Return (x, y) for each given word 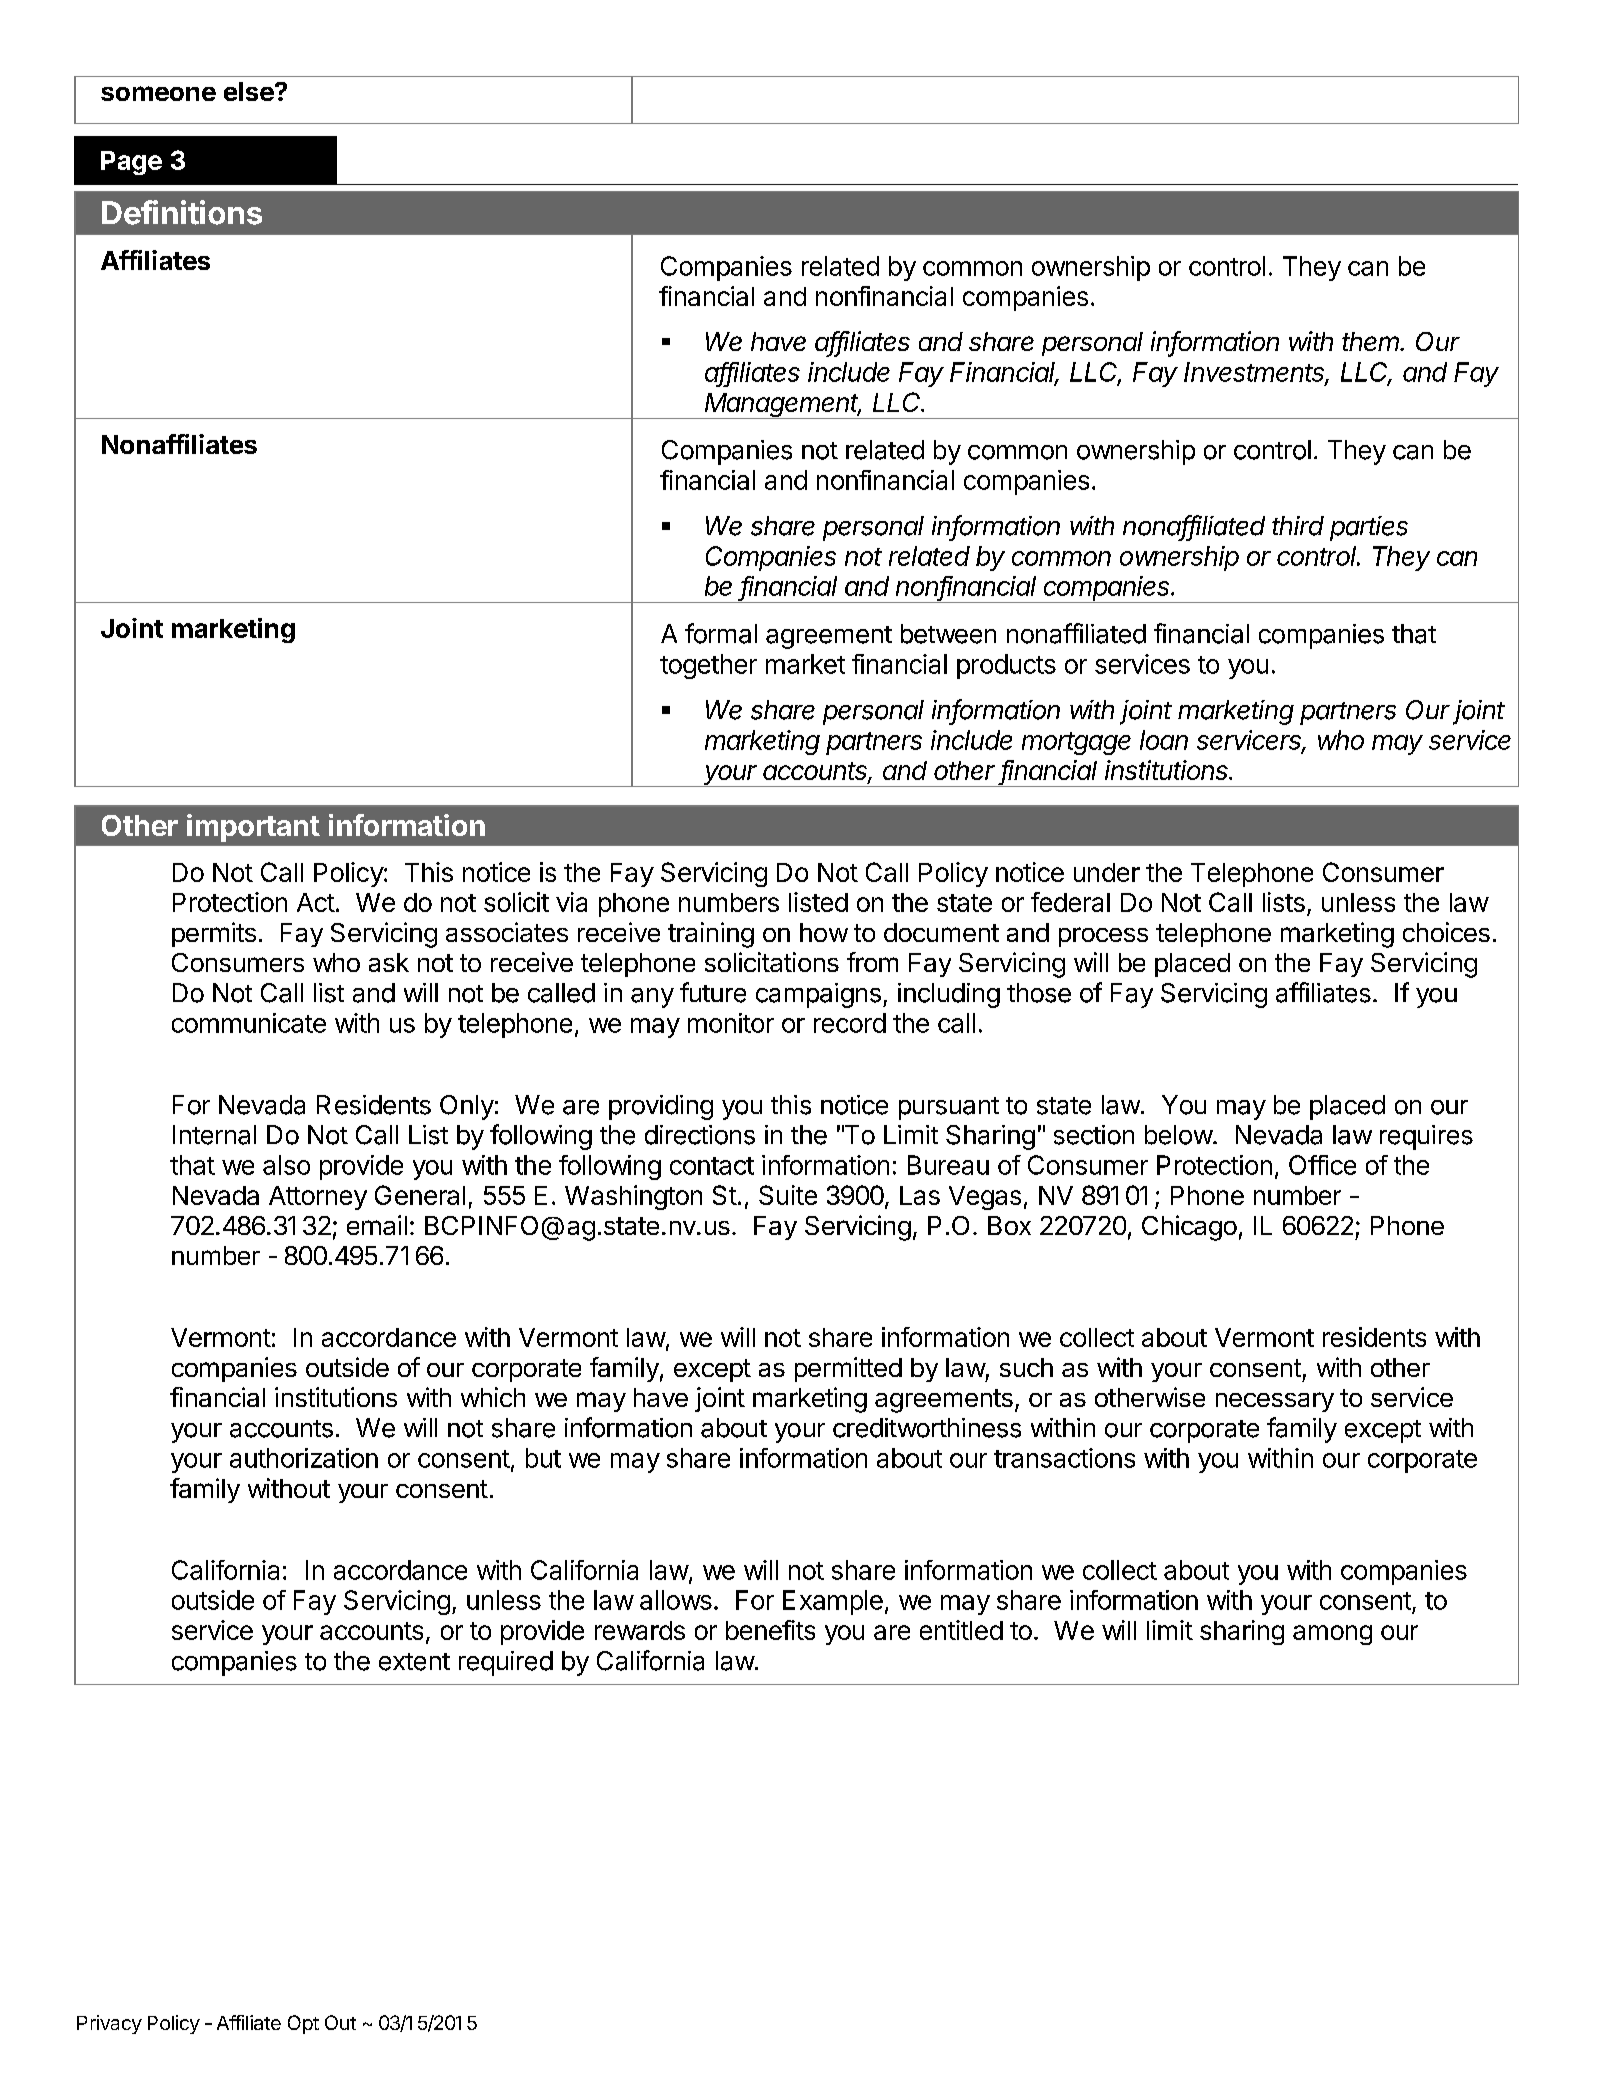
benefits (770, 1630)
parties (1369, 528)
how (824, 932)
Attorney (318, 1198)
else (250, 91)
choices (1446, 932)
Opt (303, 2024)
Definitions (182, 212)
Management (782, 406)
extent (414, 1662)
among (1332, 1635)
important (253, 828)
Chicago (1189, 1228)
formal (721, 633)
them (1372, 341)
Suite (788, 1195)
